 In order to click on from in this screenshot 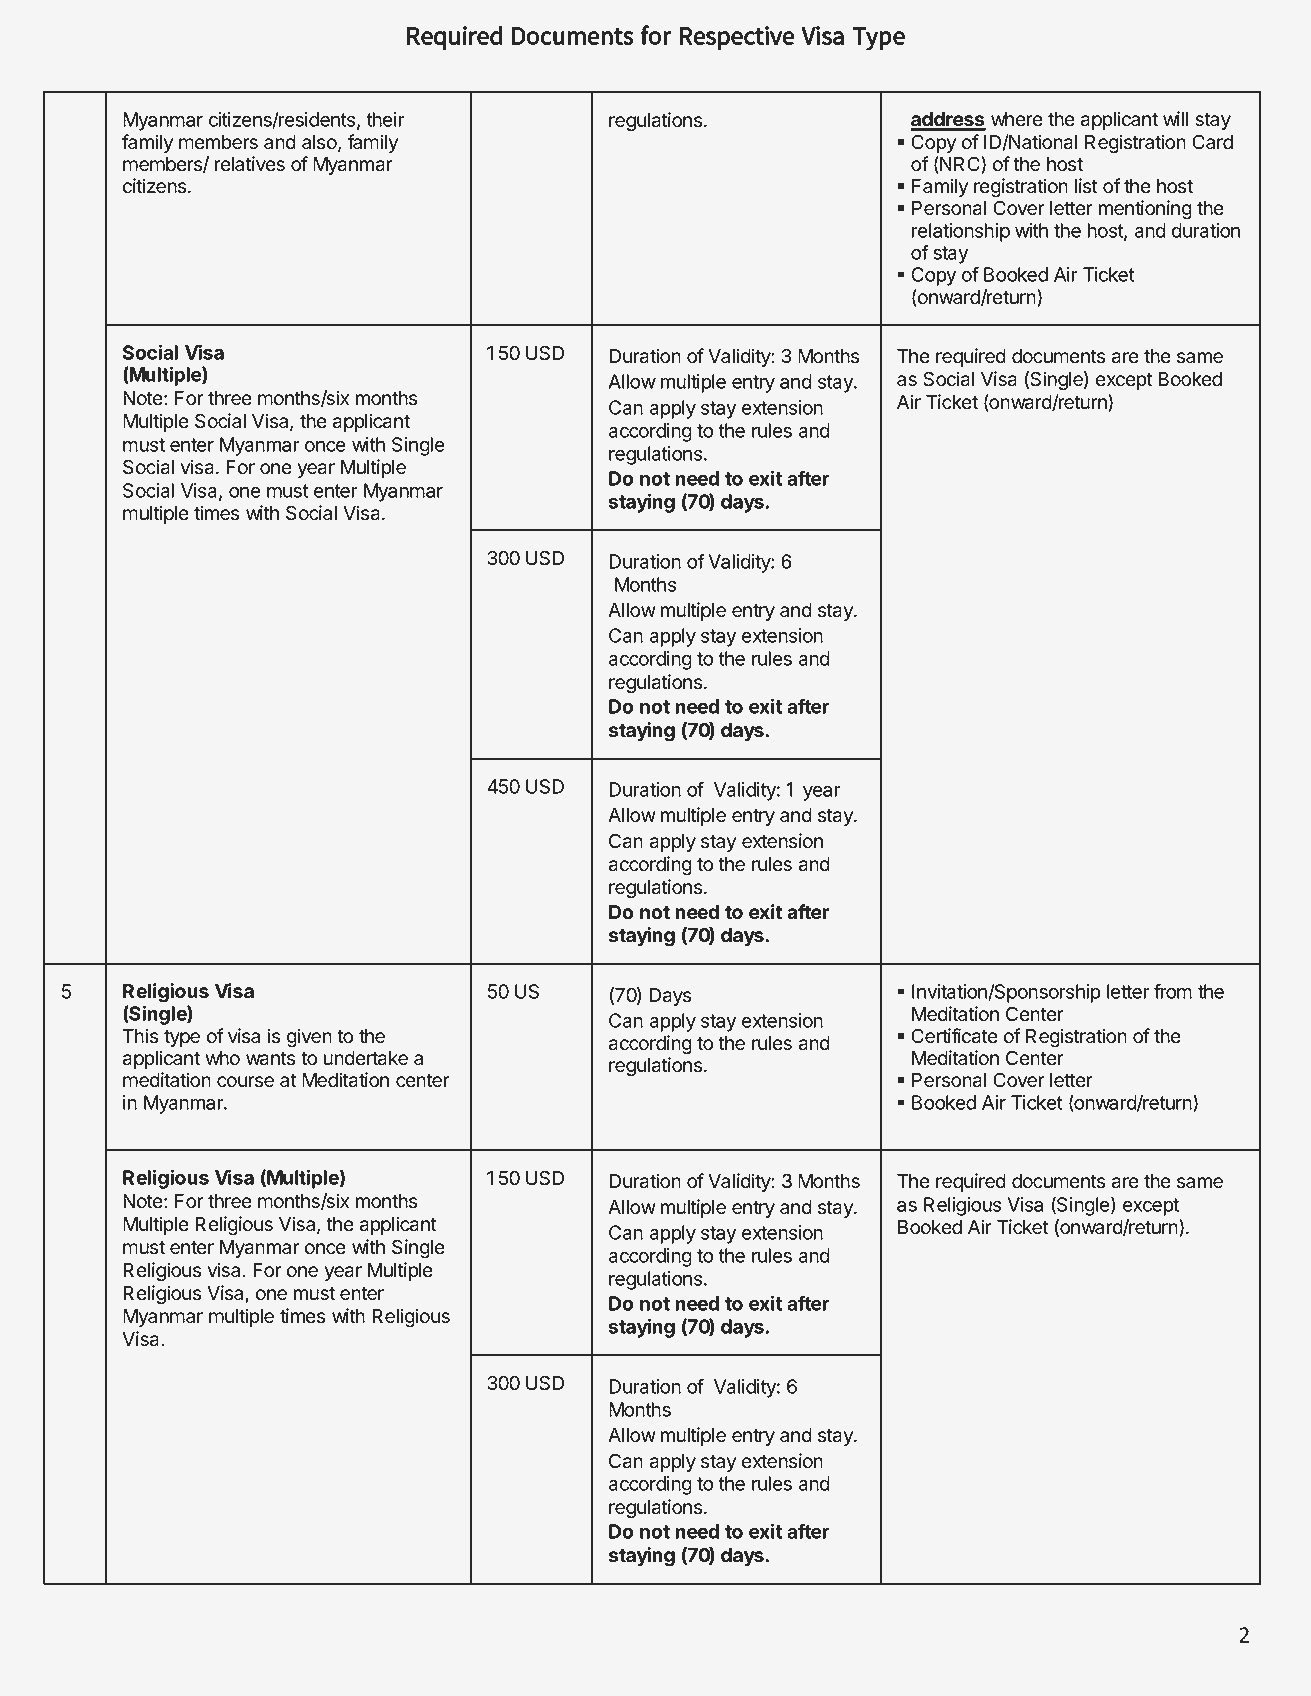, I will do `click(1173, 991)`.
